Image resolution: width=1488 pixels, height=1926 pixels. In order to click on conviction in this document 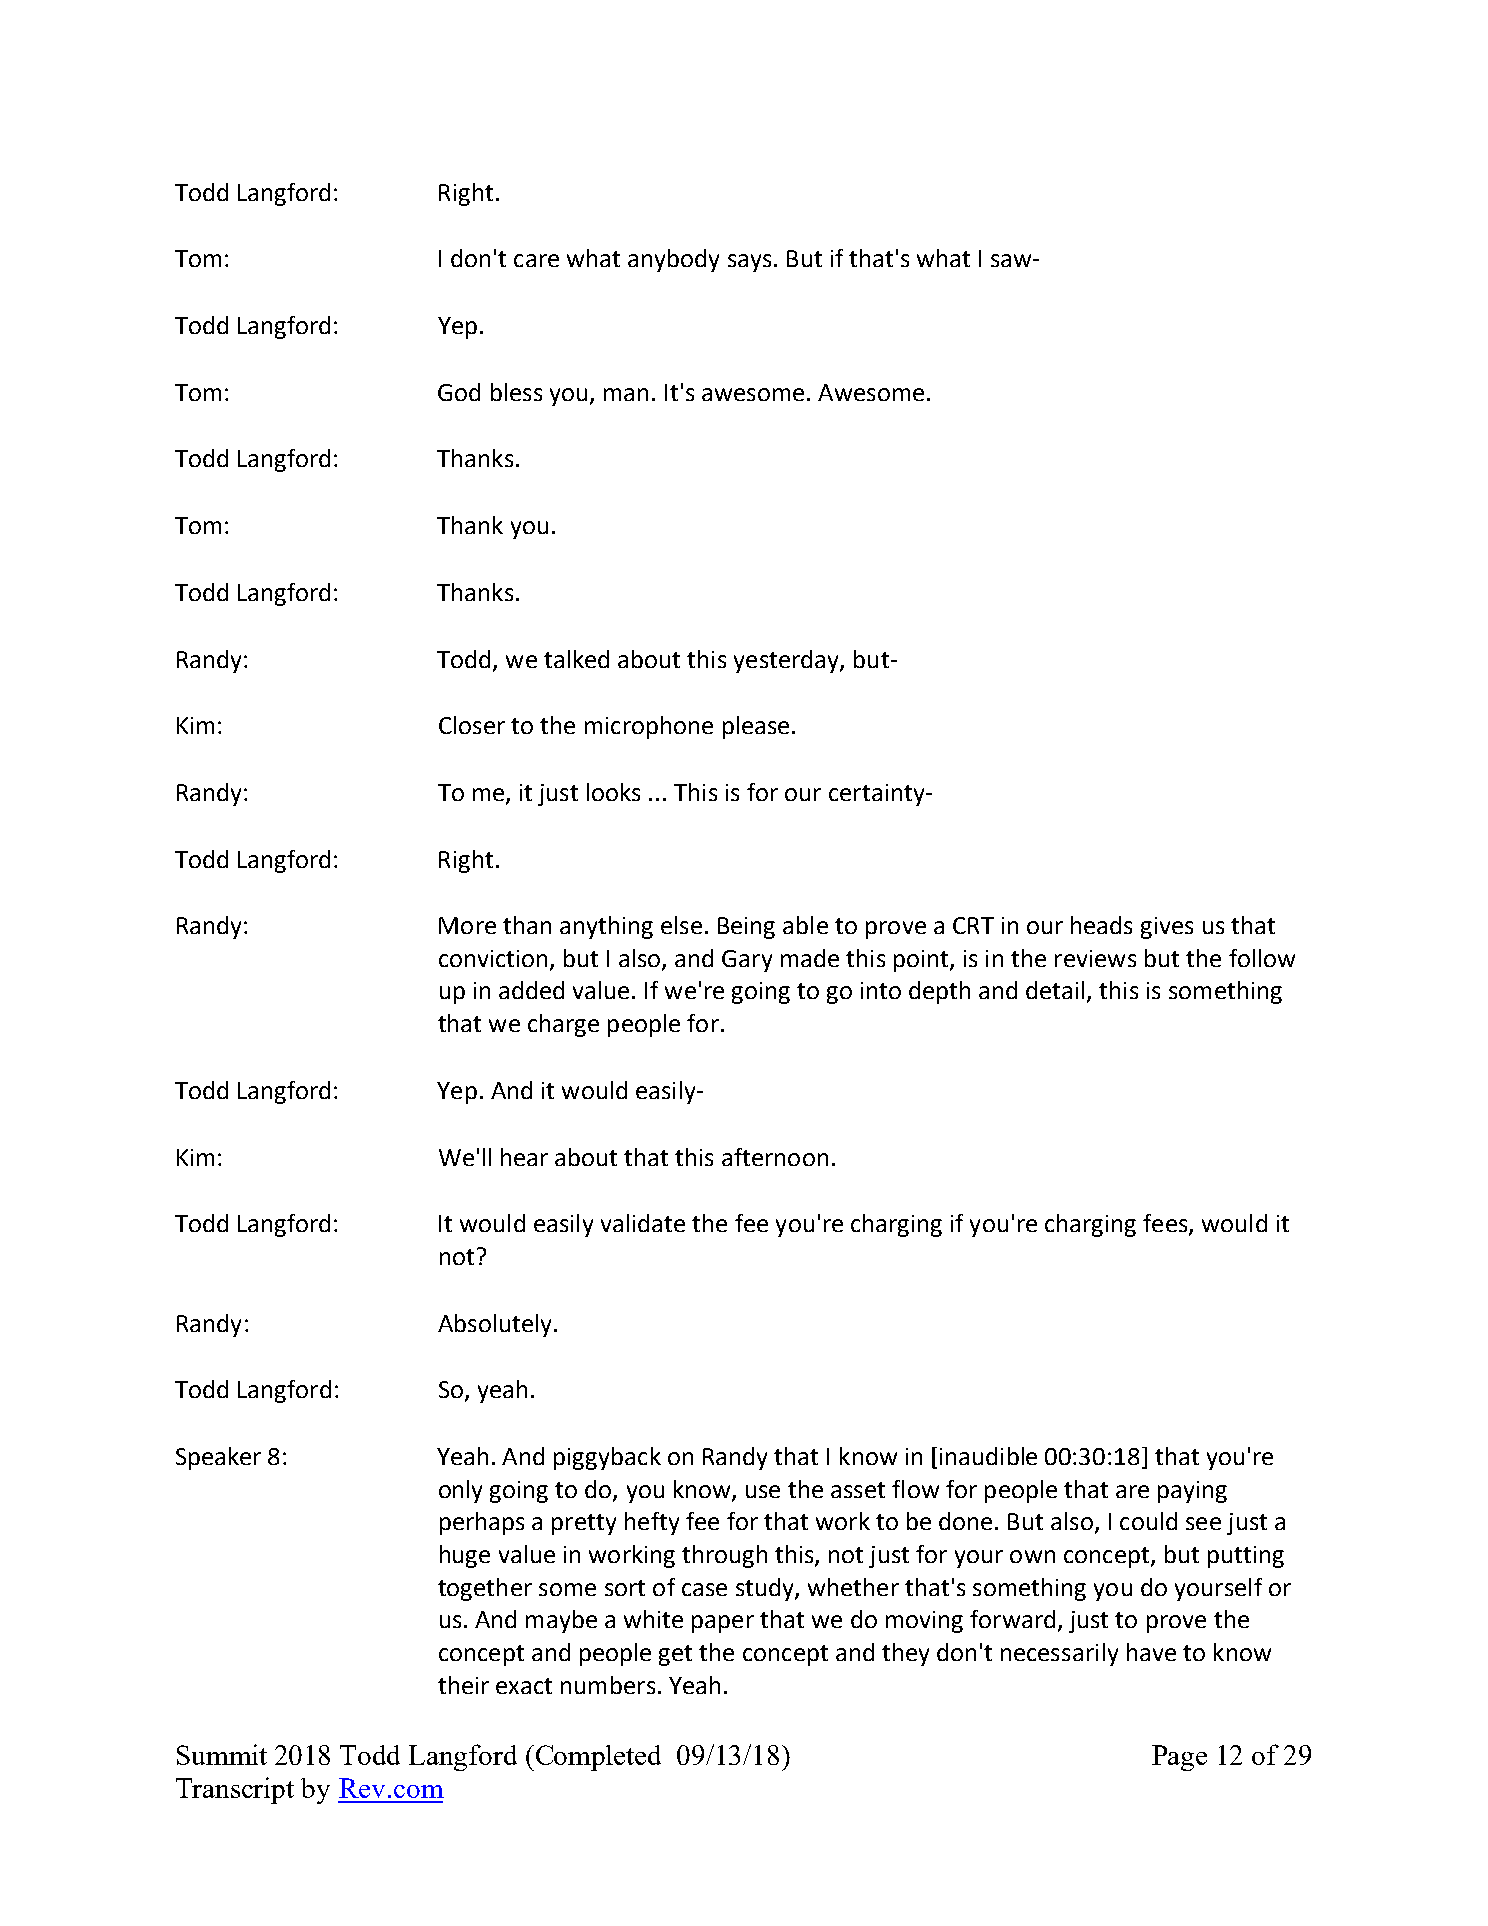, I will do `click(493, 958)`.
